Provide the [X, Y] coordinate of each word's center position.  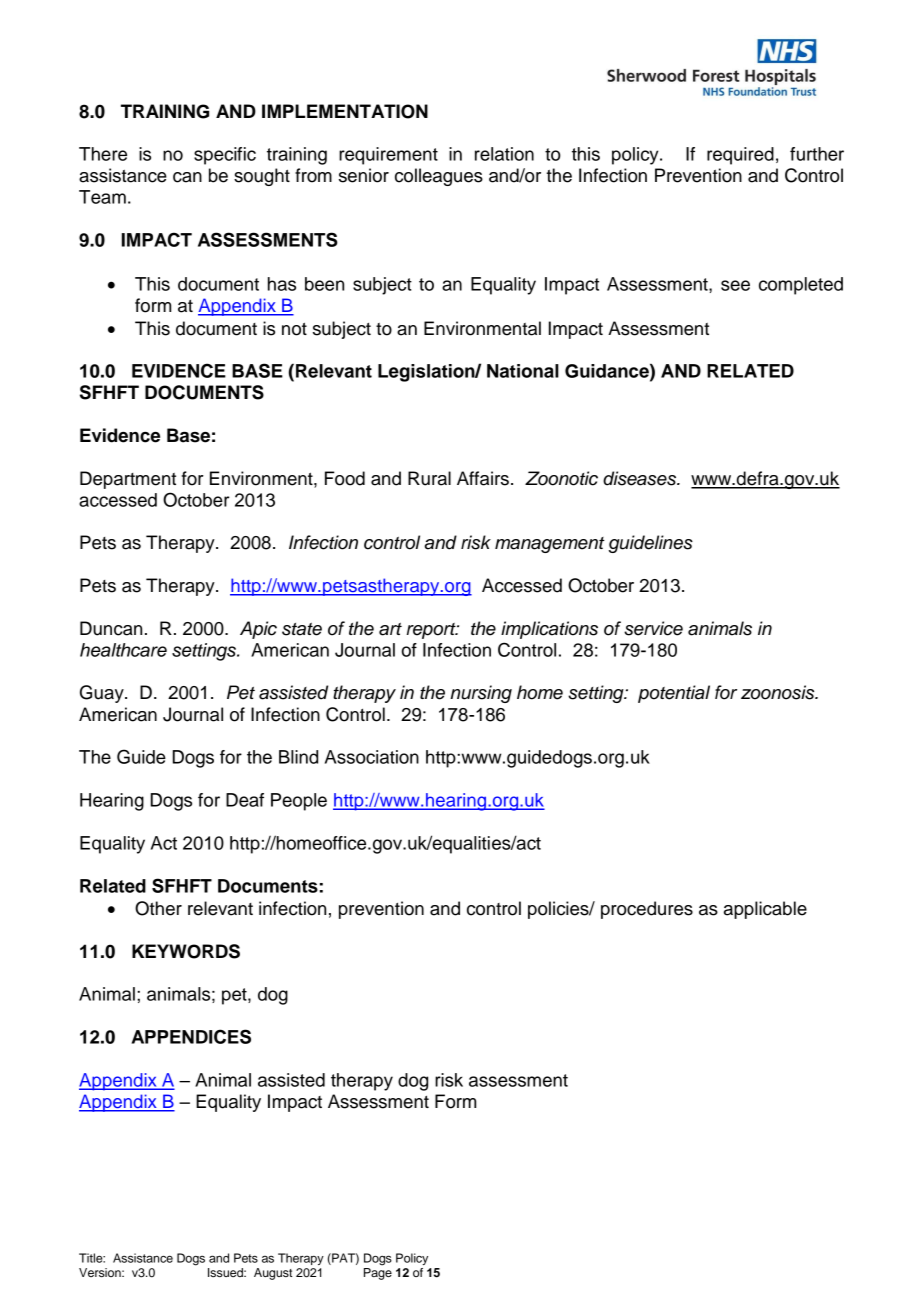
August [273, 1274]
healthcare [123, 650]
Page [378, 1272]
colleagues [439, 177]
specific [225, 156]
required [740, 156]
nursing [481, 694]
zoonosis [779, 692]
